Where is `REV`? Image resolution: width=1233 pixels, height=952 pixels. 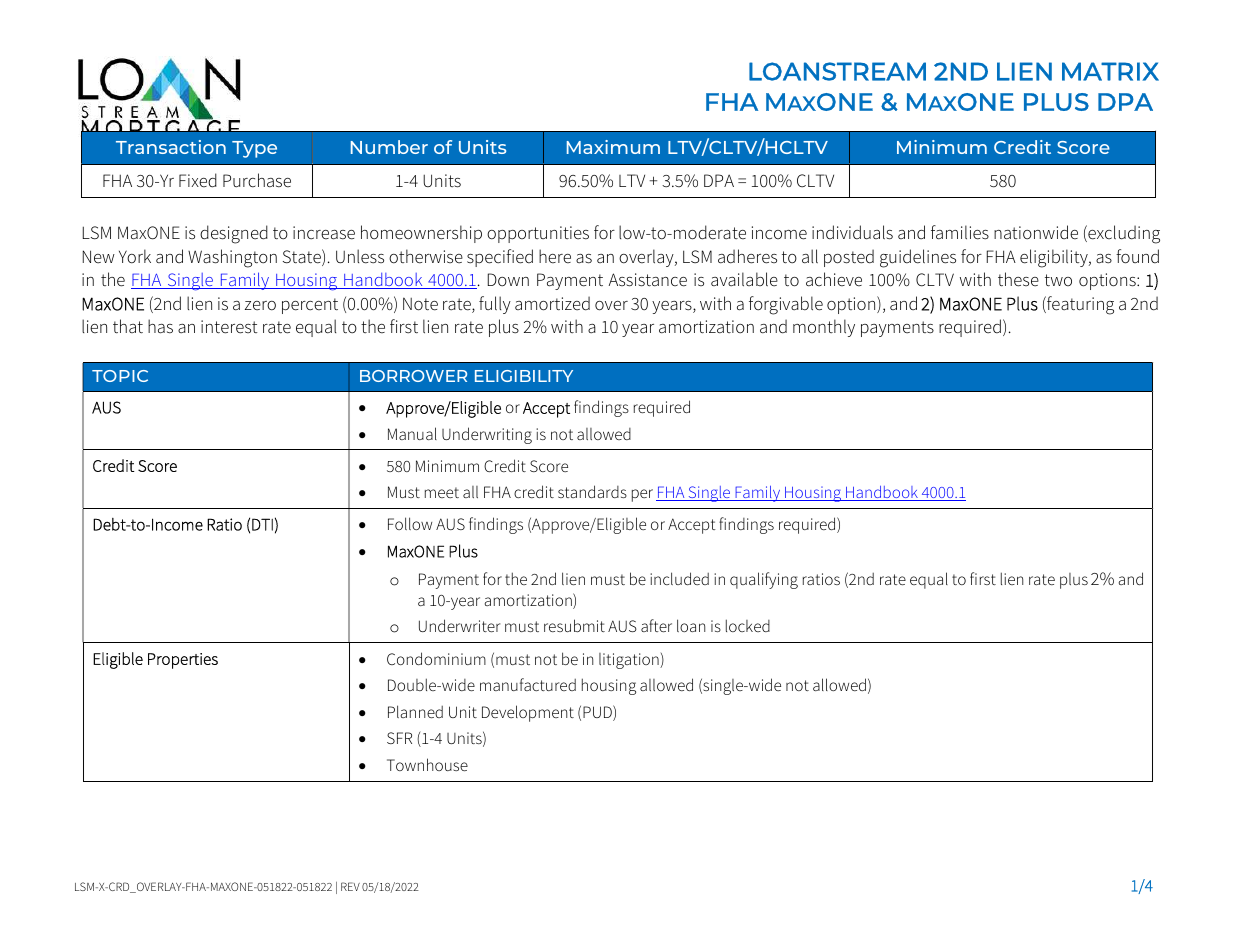 REV is located at coordinates (350, 886).
